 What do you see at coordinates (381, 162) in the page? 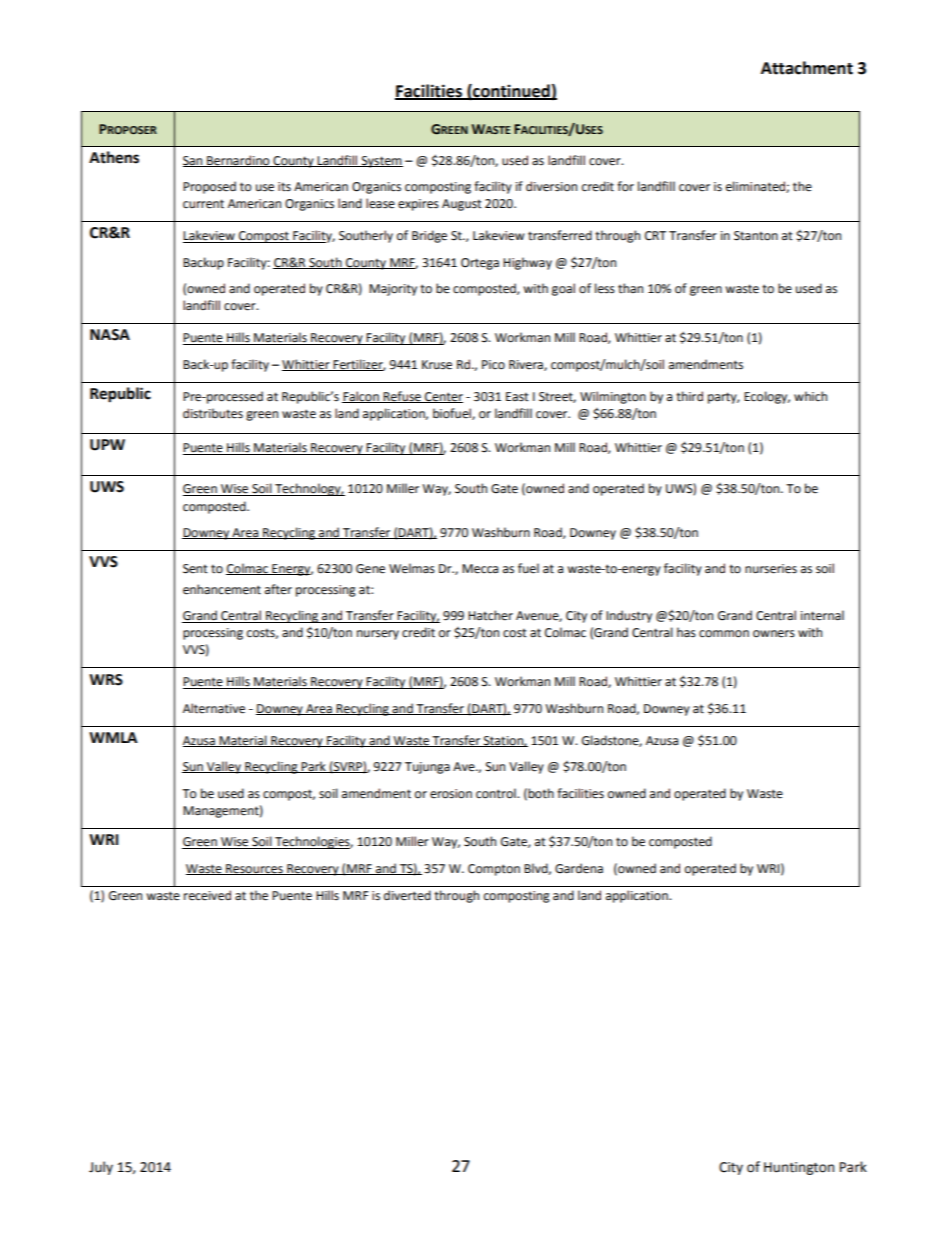
I see `System` at bounding box center [381, 162].
